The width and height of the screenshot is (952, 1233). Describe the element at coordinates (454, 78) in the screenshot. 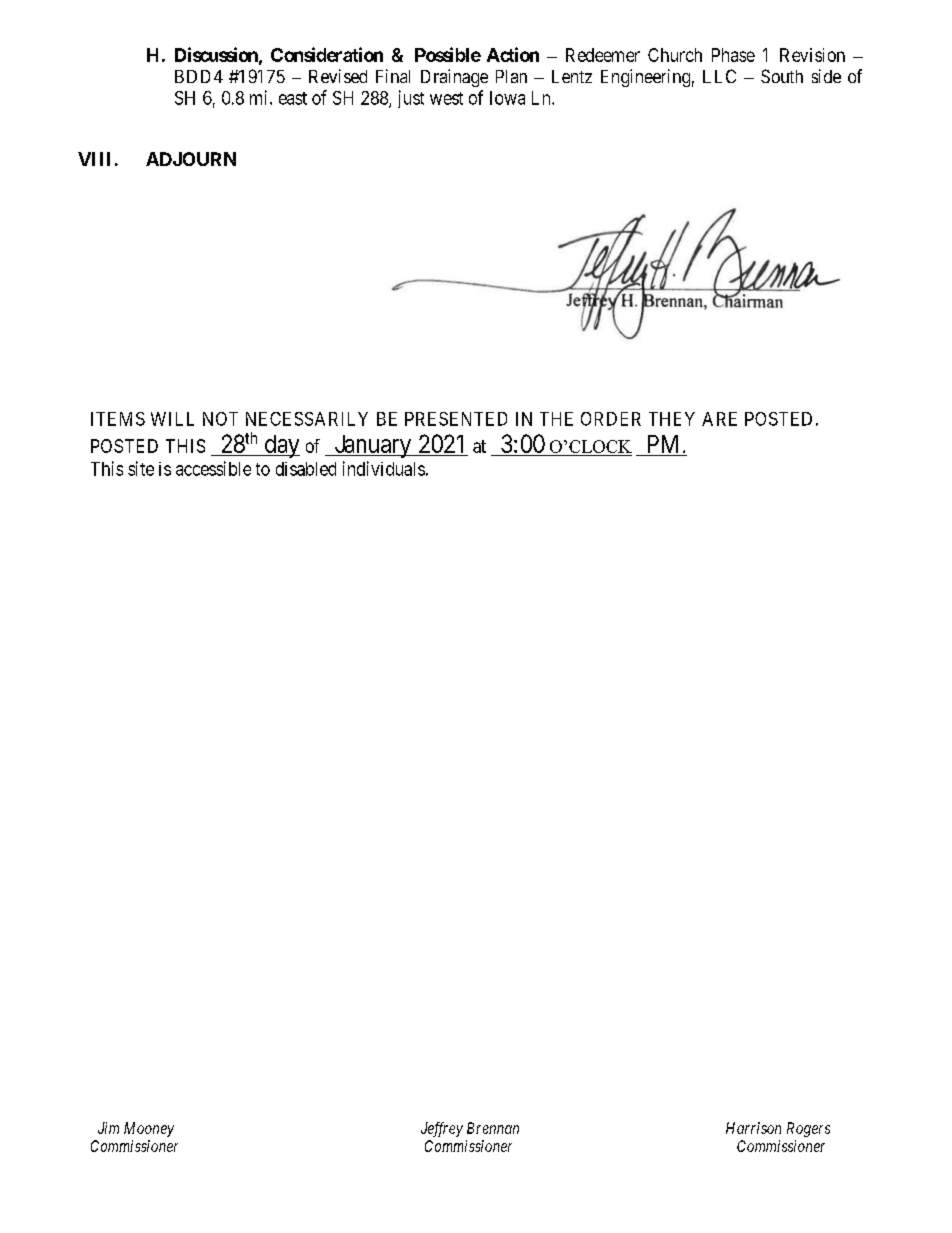

I see `Drainage` at that location.
